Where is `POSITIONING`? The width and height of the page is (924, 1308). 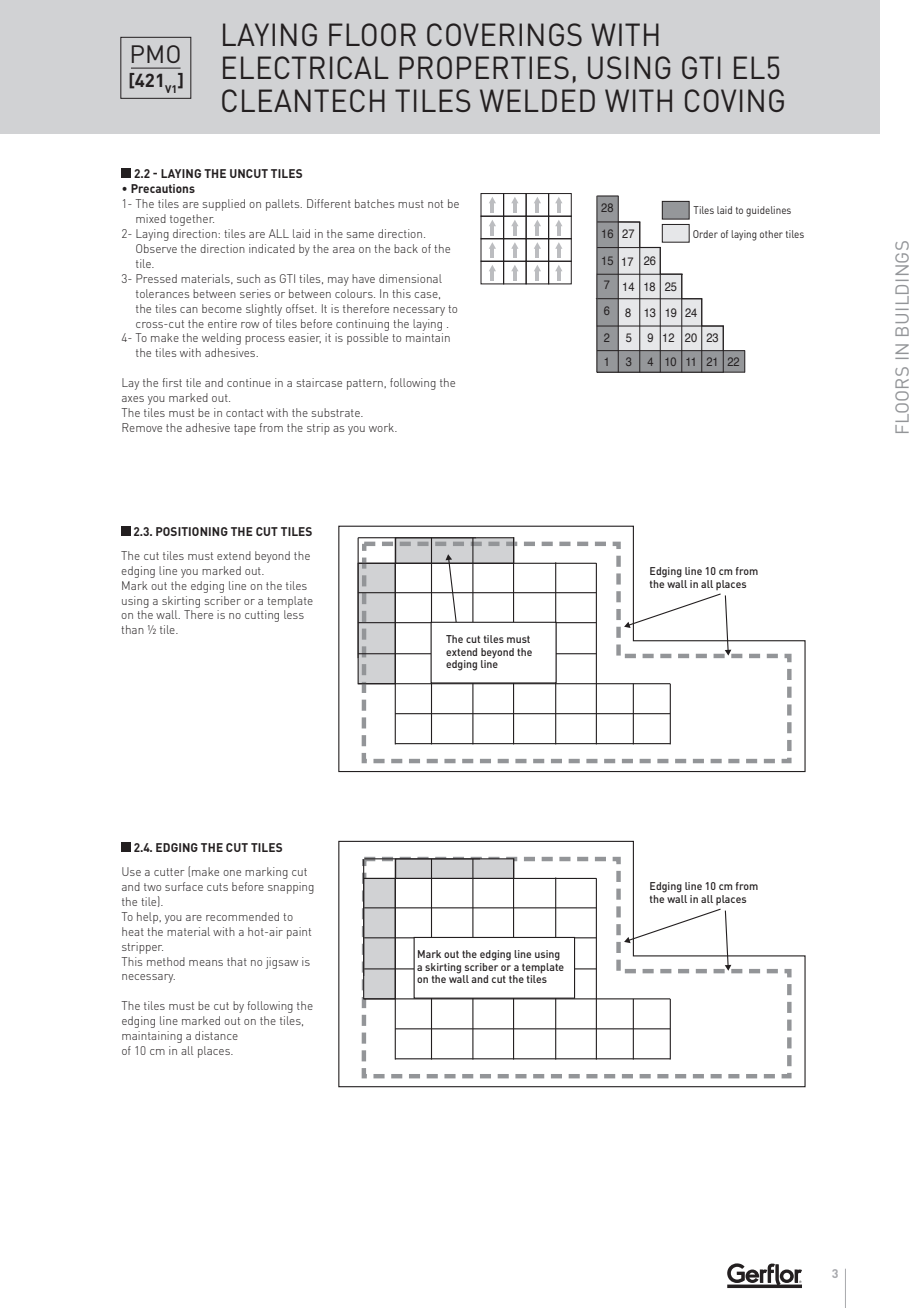 POSITIONING is located at coordinates (192, 531).
